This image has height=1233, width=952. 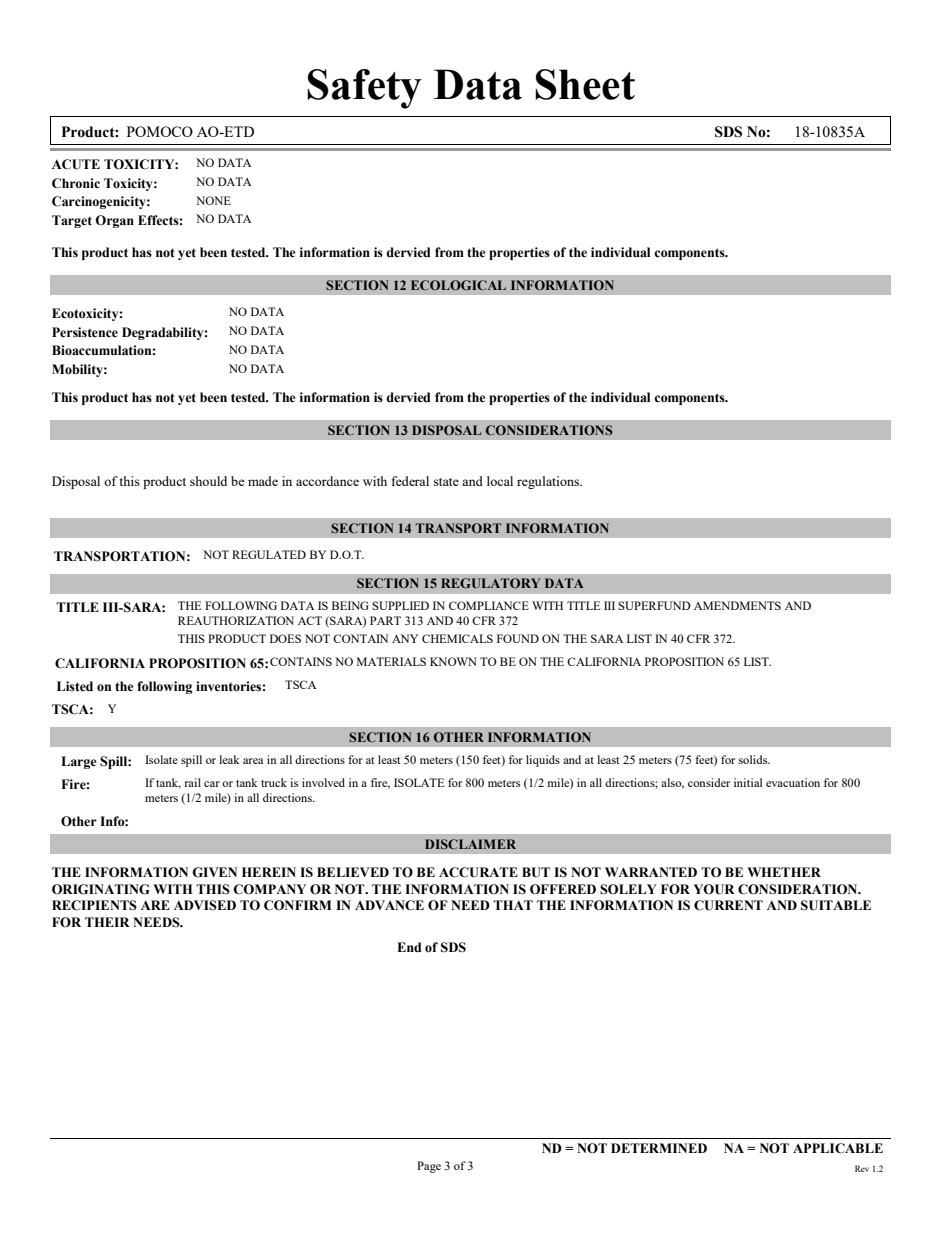 What do you see at coordinates (585, 84) in the image?
I see `Sheet` at bounding box center [585, 84].
